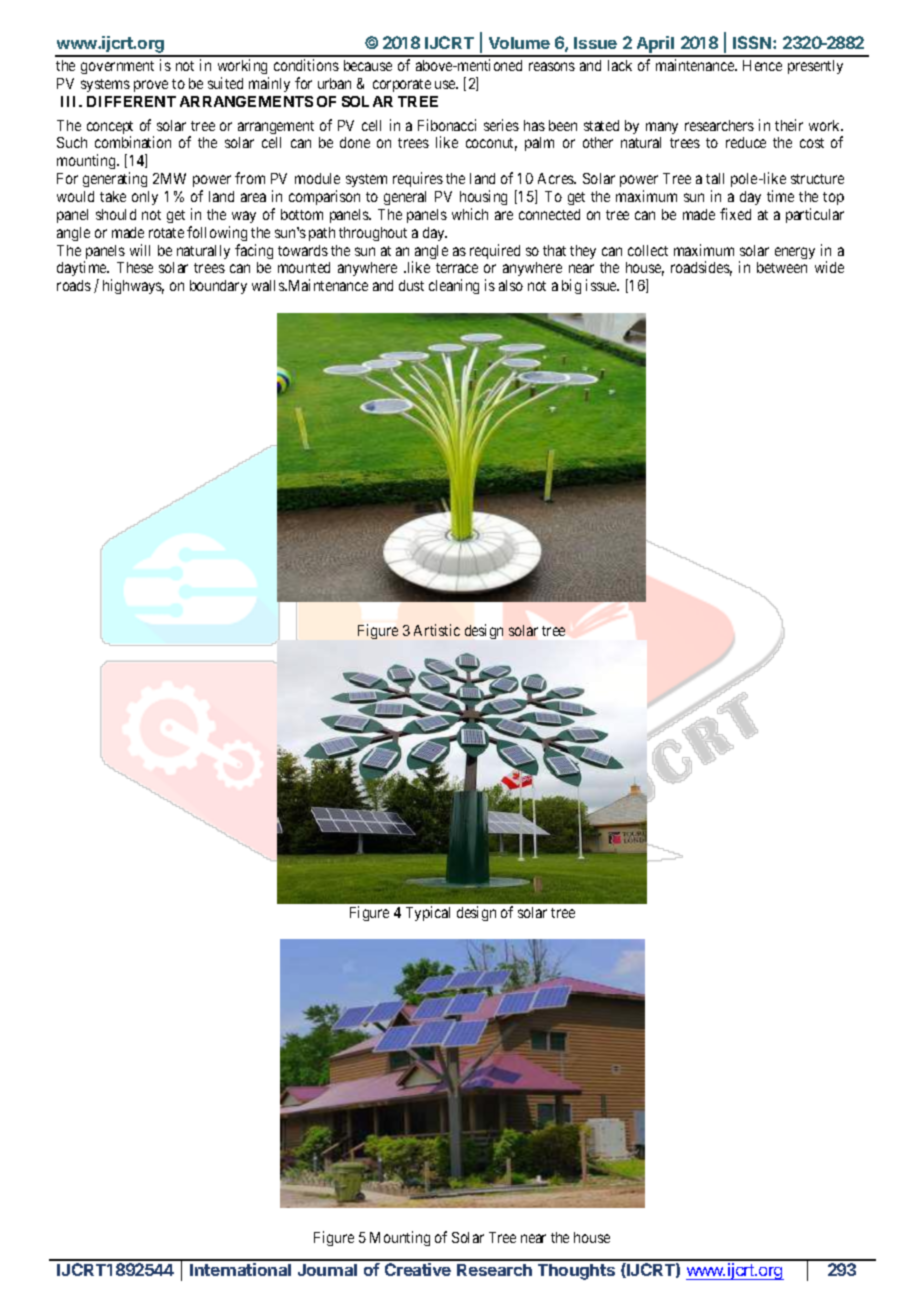 The height and width of the screenshot is (1308, 924). What do you see at coordinates (240, 1269) in the screenshot?
I see `International` at bounding box center [240, 1269].
